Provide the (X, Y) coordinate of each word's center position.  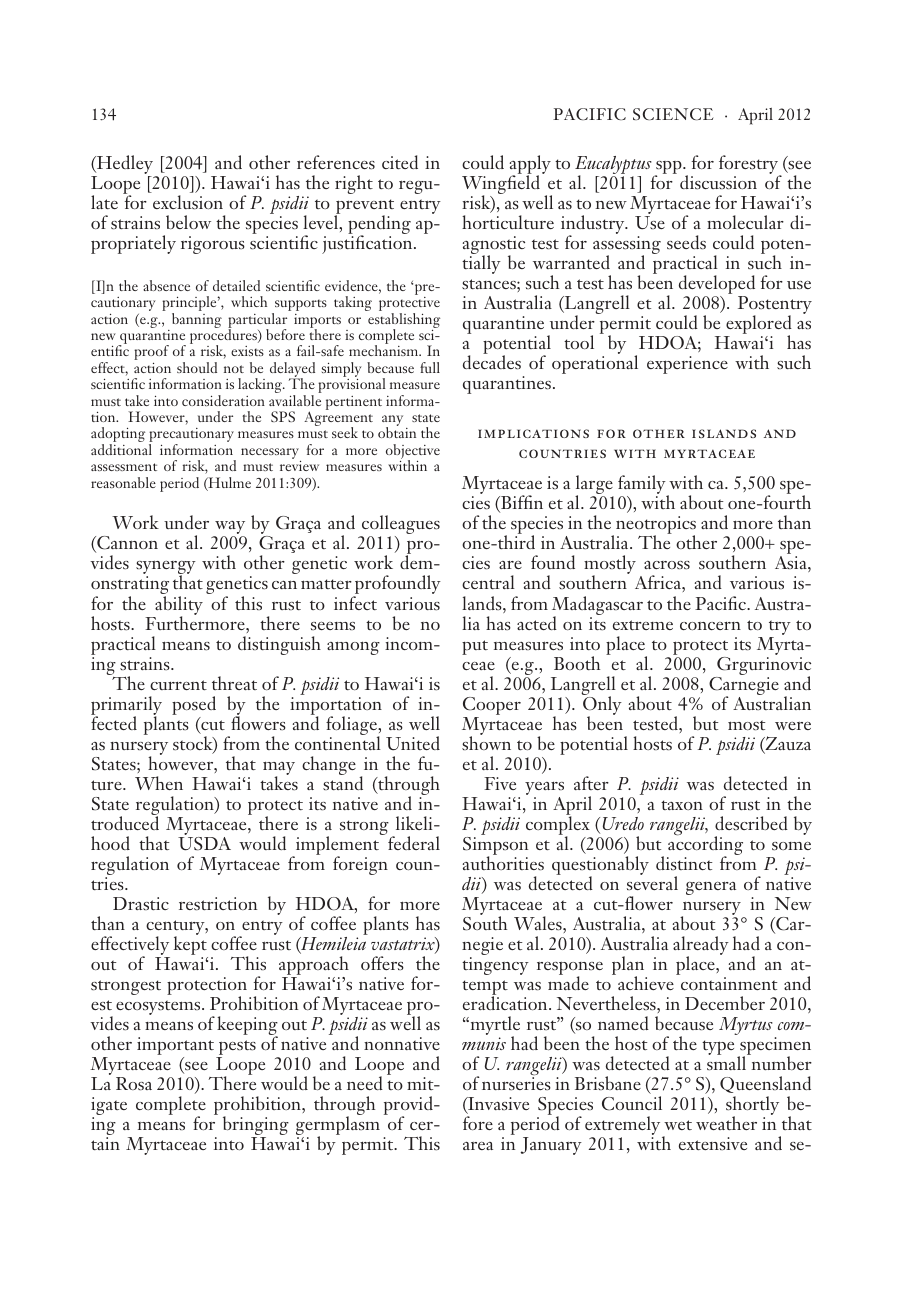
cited (400, 162)
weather (726, 1123)
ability (179, 606)
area (478, 1146)
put (475, 647)
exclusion (188, 202)
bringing (256, 1127)
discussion (718, 182)
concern (710, 626)
